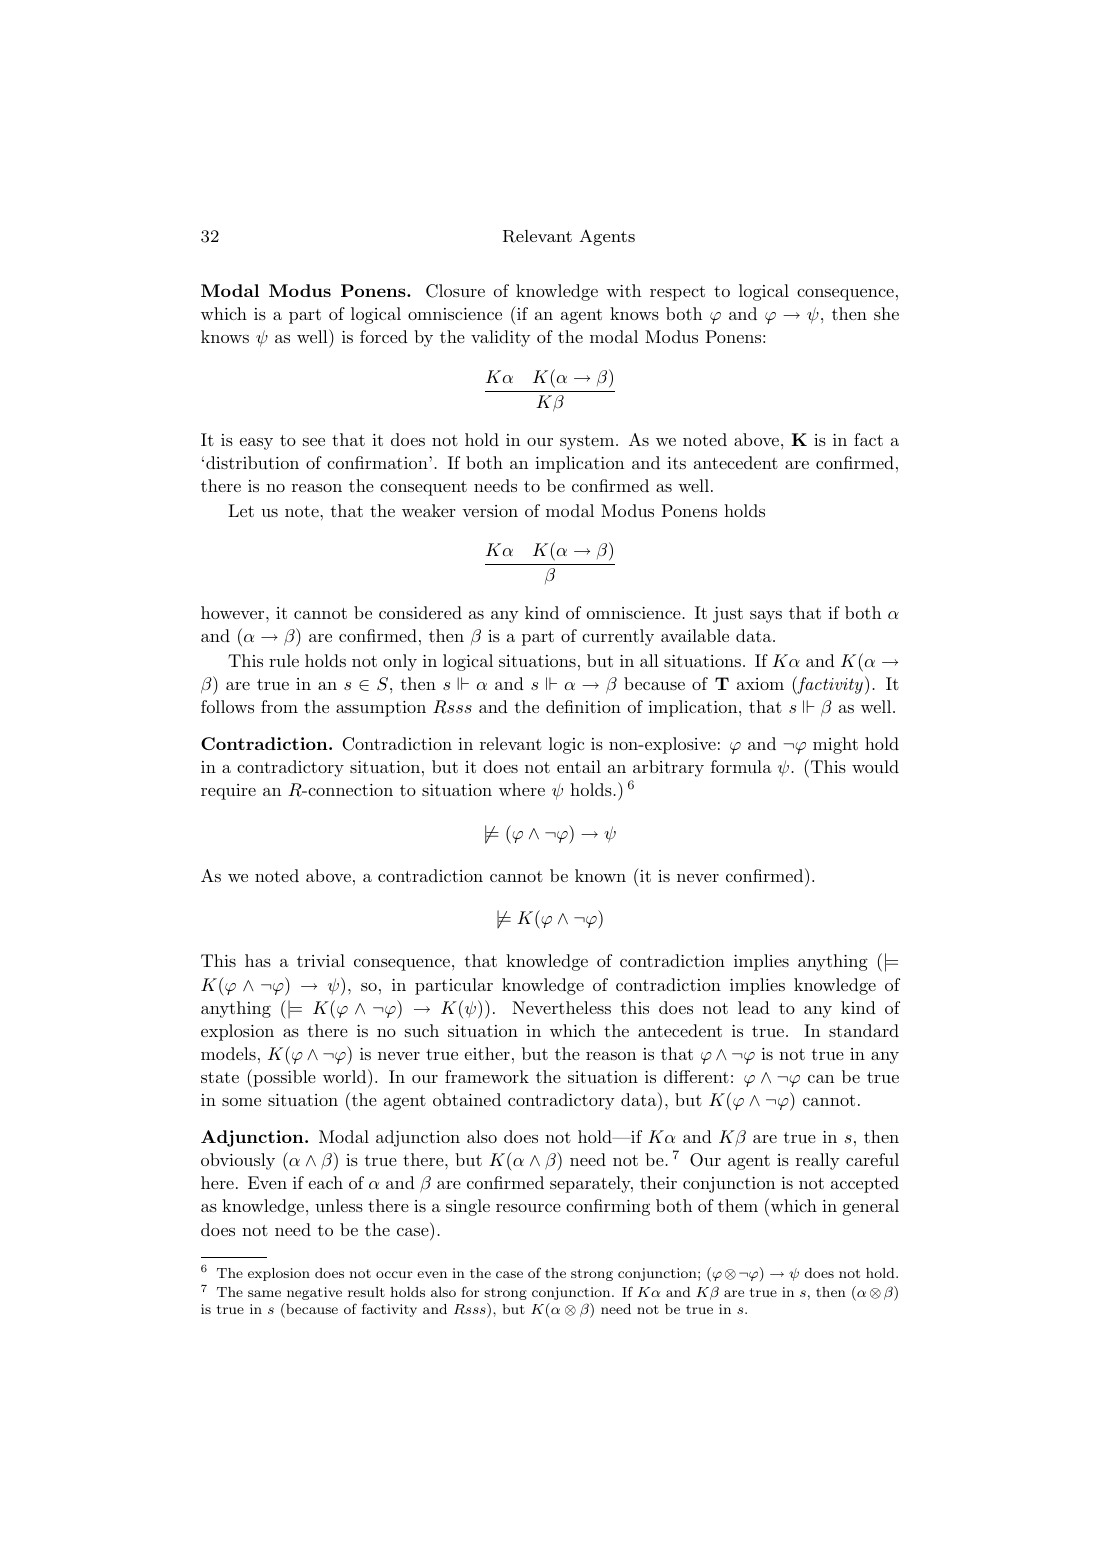  Describe the element at coordinates (500, 338) in the image. I see `validity` at that location.
